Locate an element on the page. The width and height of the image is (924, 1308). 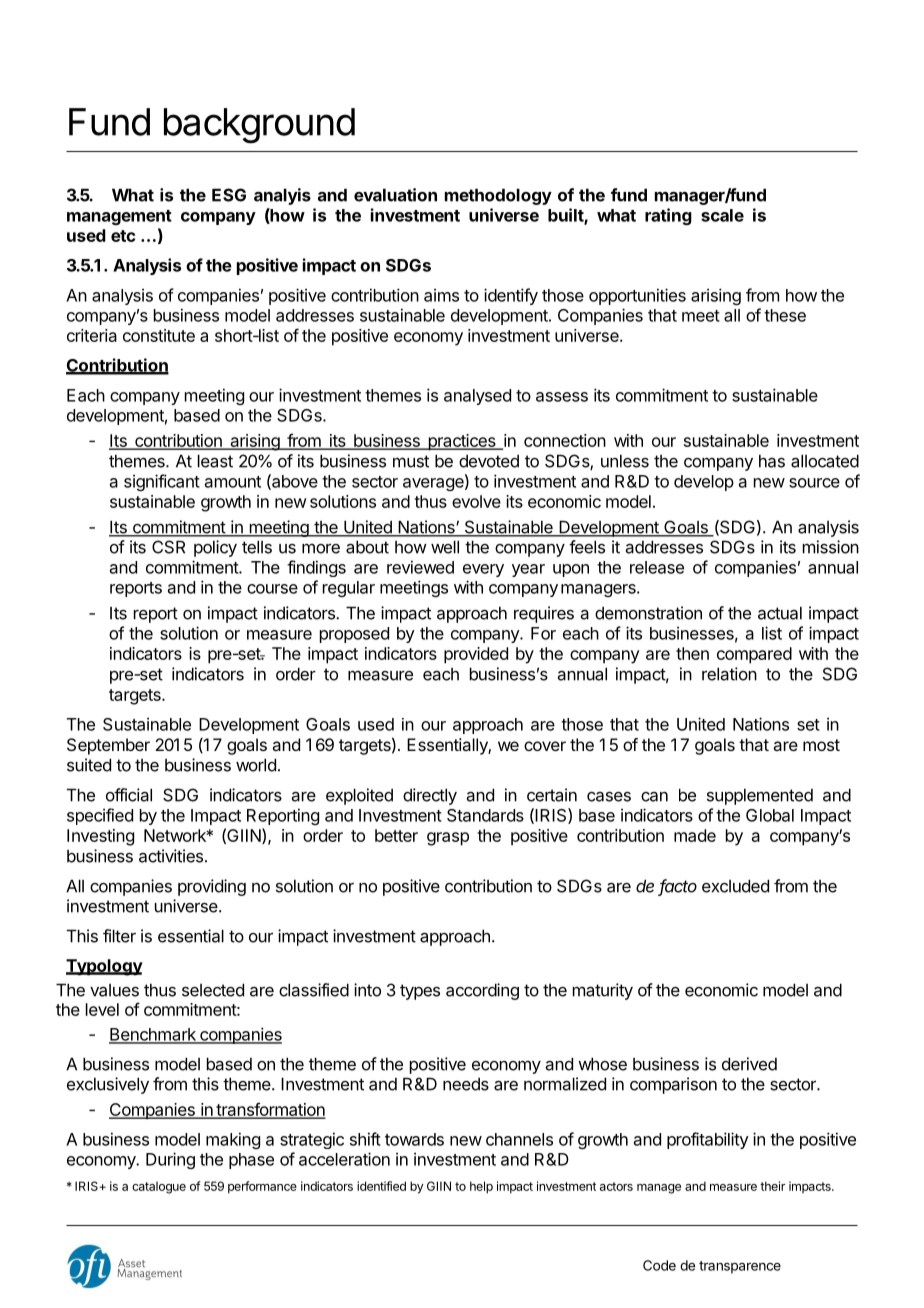
least is located at coordinates (215, 461).
